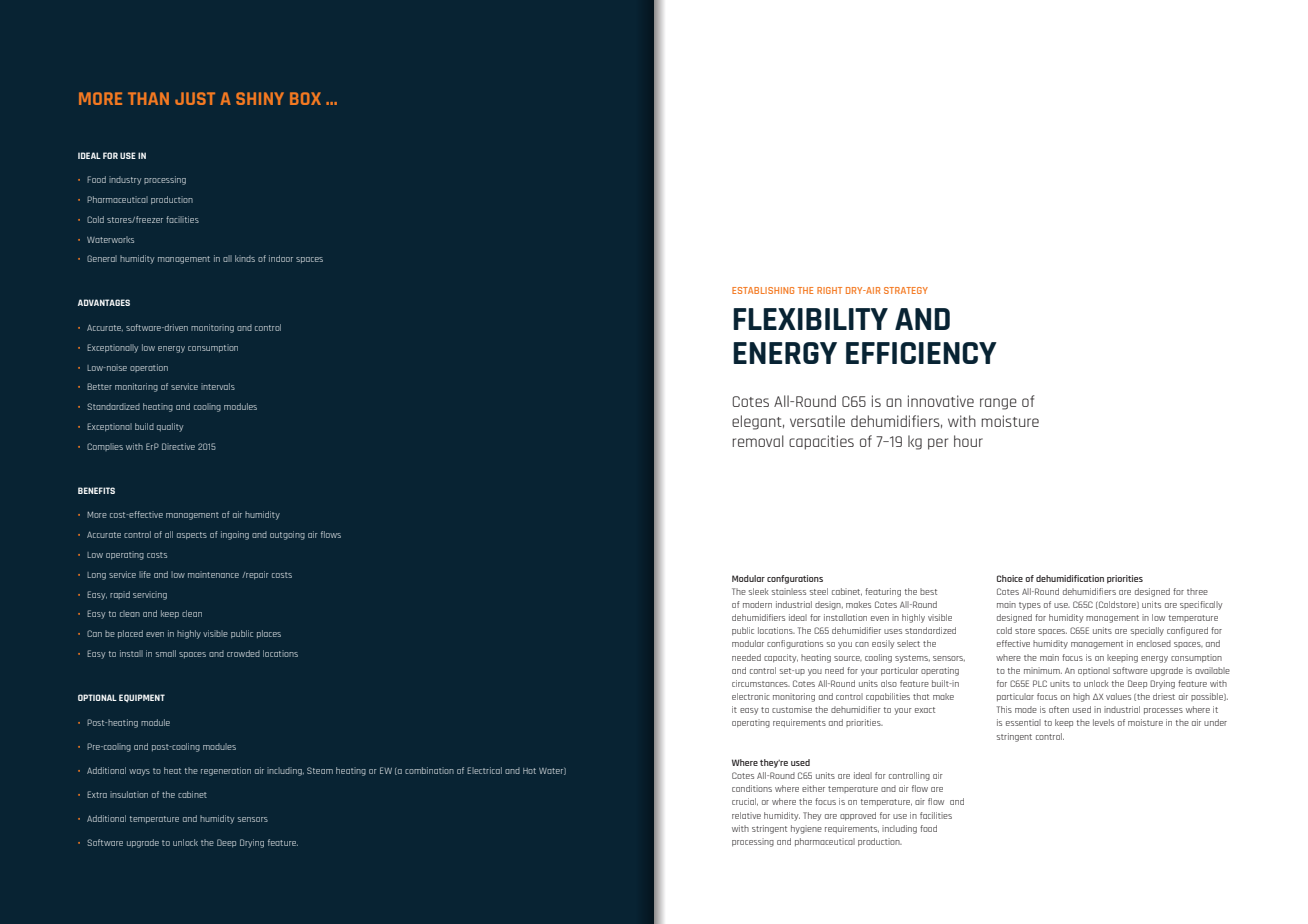 The width and height of the document is (1308, 924). I want to click on minimum, so click(1043, 670).
